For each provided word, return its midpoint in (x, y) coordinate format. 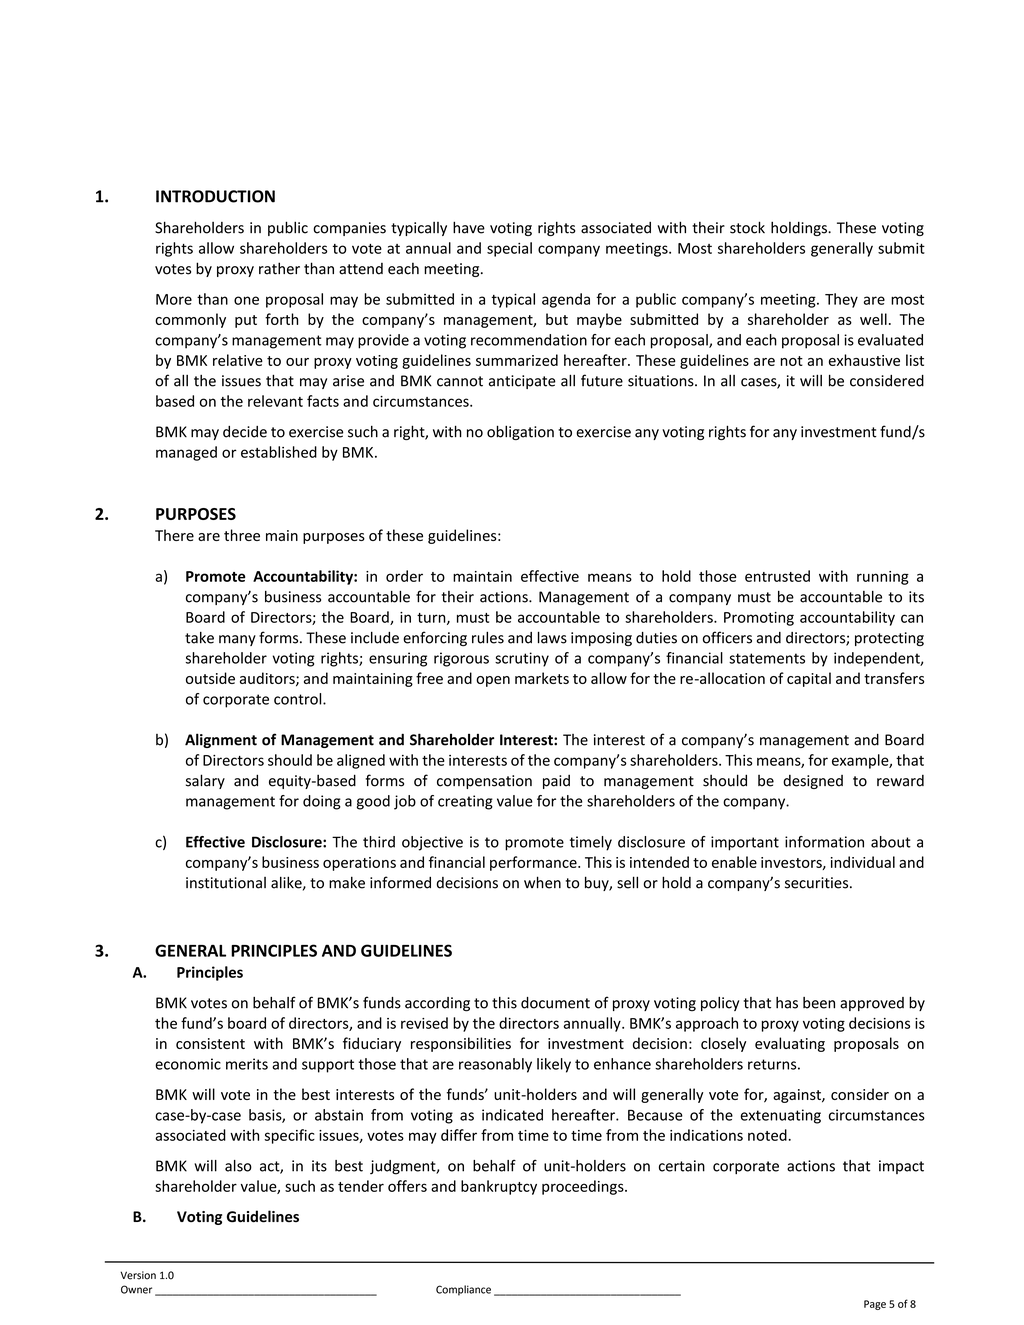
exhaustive (864, 360)
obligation (520, 432)
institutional (226, 883)
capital (809, 679)
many (237, 640)
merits (247, 1064)
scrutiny (522, 659)
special (509, 249)
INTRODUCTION (215, 196)
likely (554, 1065)
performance (534, 863)
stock (747, 227)
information (824, 842)
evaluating (790, 1044)
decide (245, 432)
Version (138, 1275)
